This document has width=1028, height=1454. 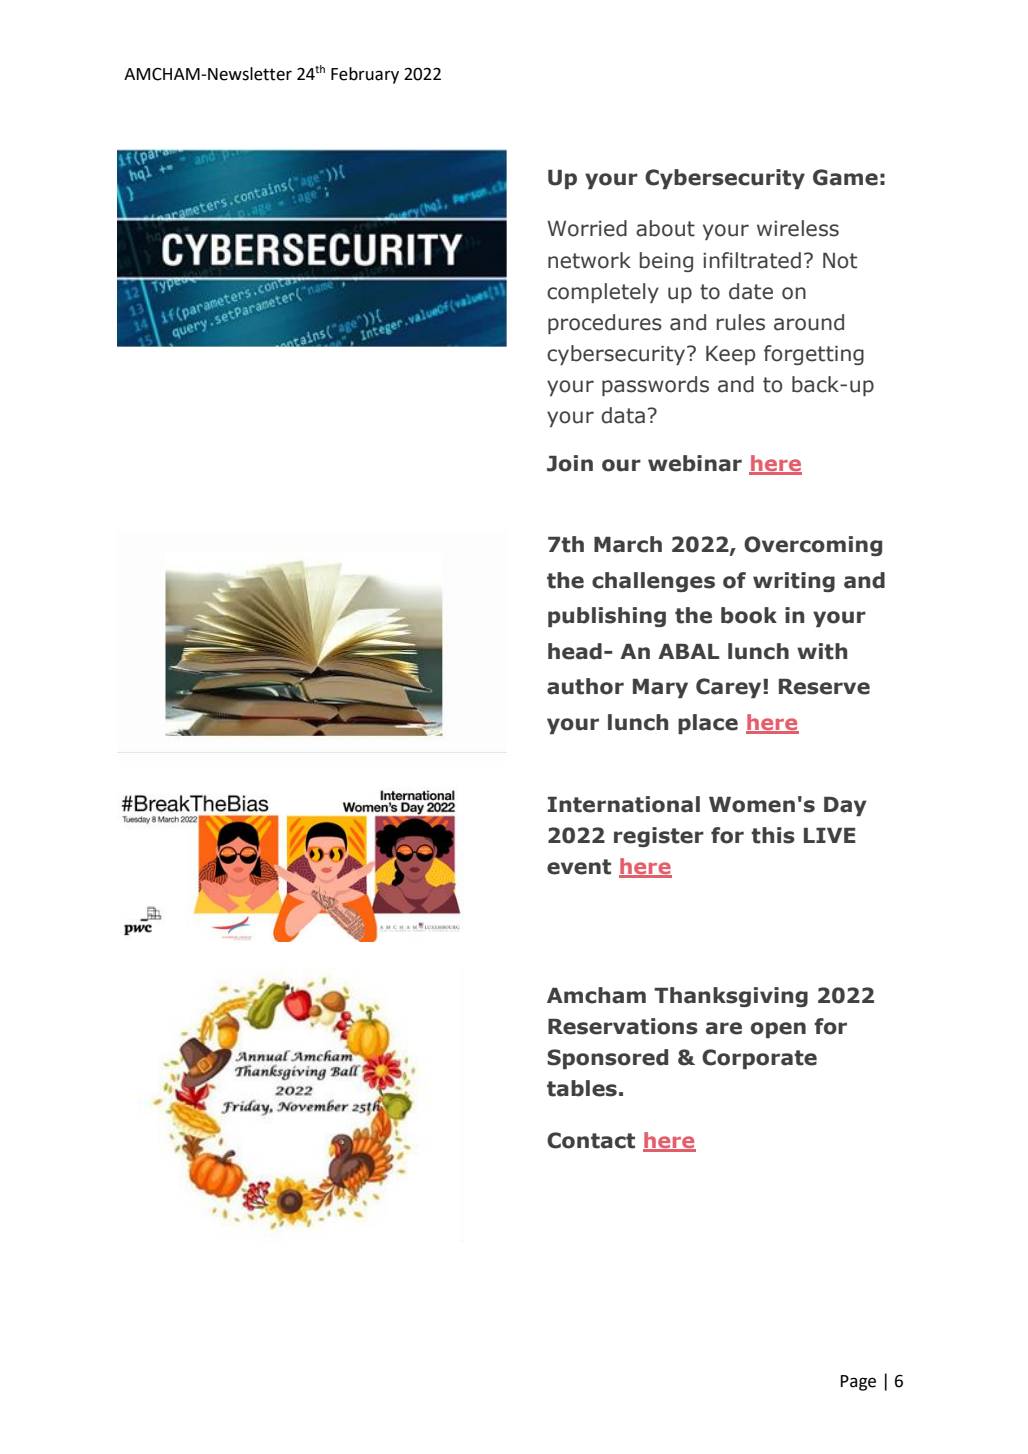 What do you see at coordinates (660, 688) in the document?
I see `Mary` at bounding box center [660, 688].
